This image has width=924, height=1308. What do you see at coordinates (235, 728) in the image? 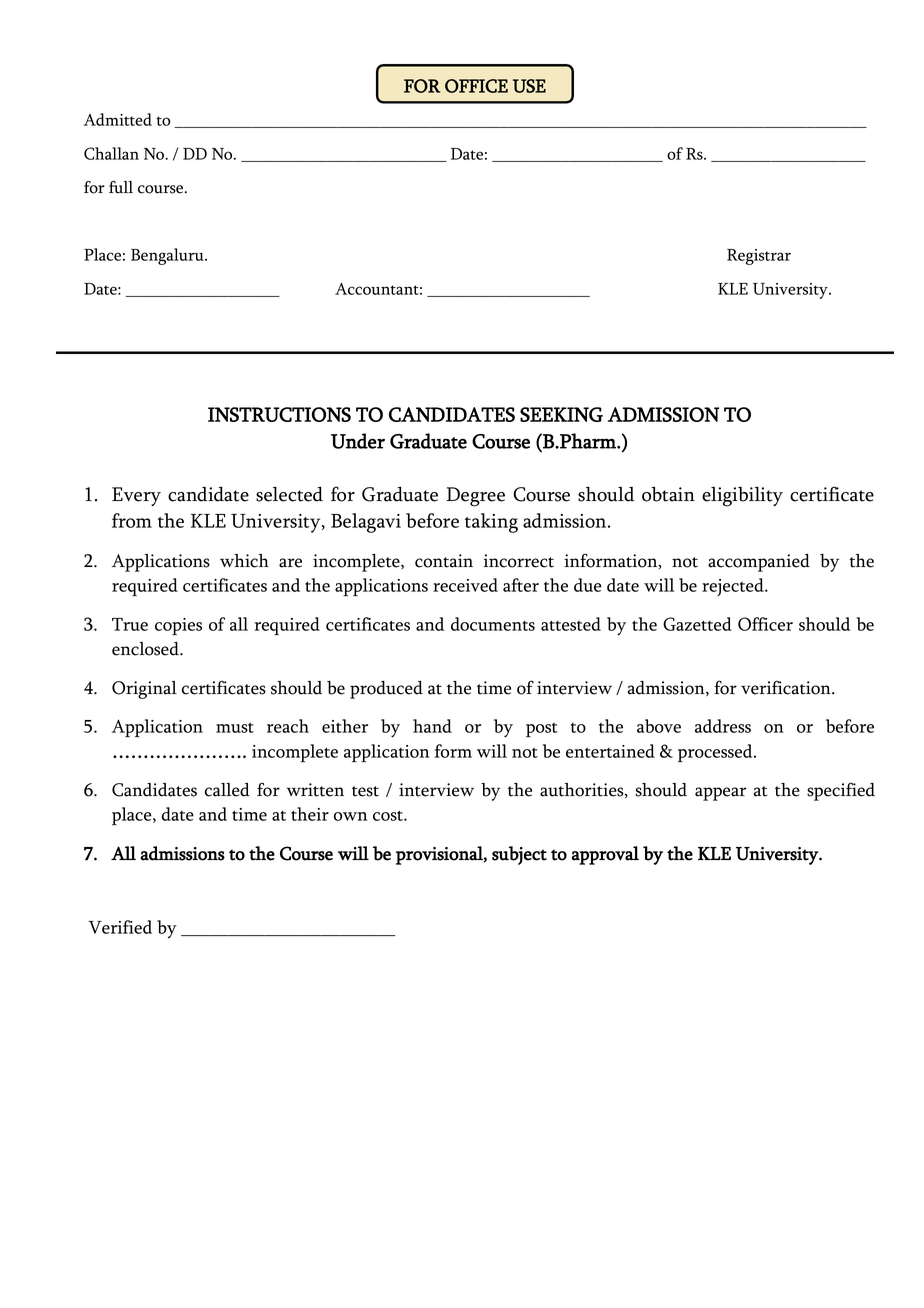
I see `must` at bounding box center [235, 728].
